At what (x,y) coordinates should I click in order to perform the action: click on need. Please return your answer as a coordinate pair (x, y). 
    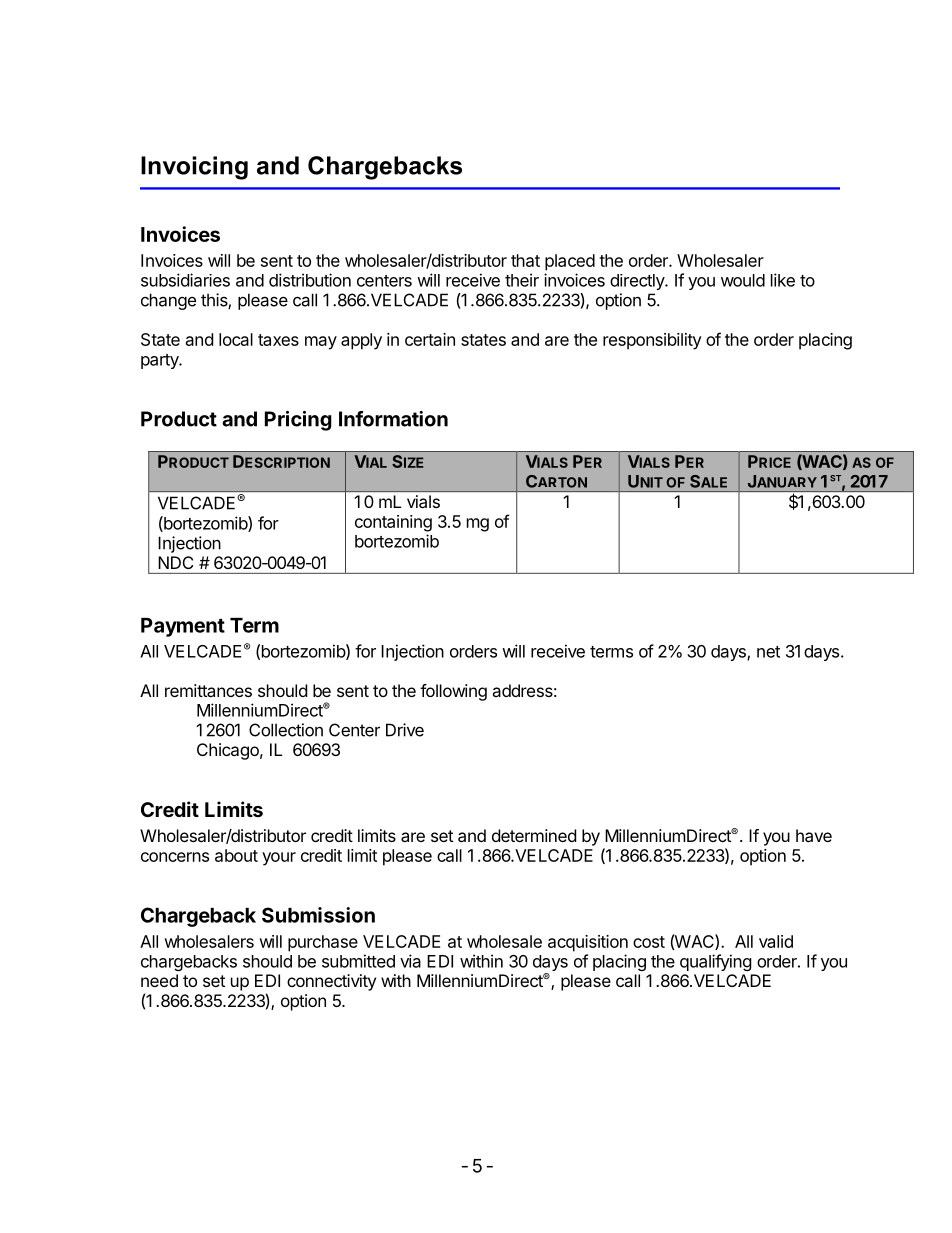
    Looking at the image, I should click on (159, 980).
